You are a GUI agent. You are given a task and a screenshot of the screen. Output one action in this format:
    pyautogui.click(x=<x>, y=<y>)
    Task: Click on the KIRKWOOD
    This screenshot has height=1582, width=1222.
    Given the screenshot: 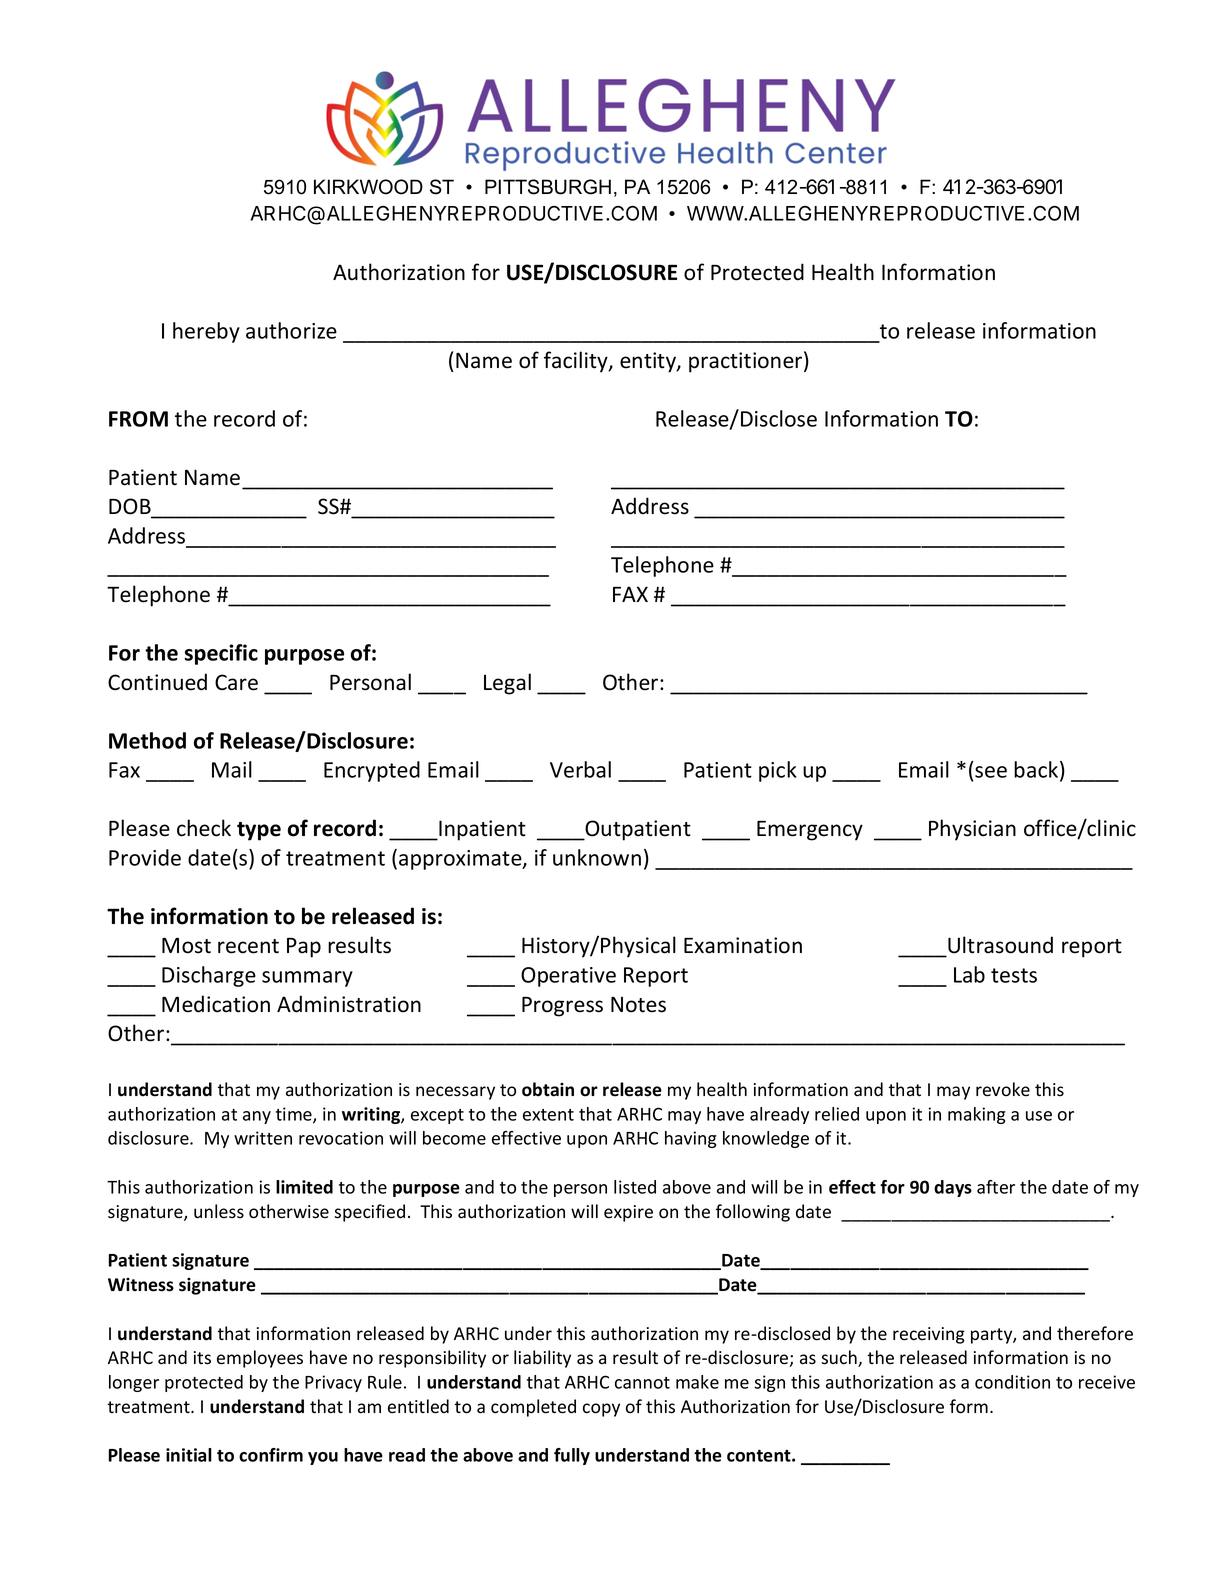 What is the action you would take?
    pyautogui.click(x=368, y=187)
